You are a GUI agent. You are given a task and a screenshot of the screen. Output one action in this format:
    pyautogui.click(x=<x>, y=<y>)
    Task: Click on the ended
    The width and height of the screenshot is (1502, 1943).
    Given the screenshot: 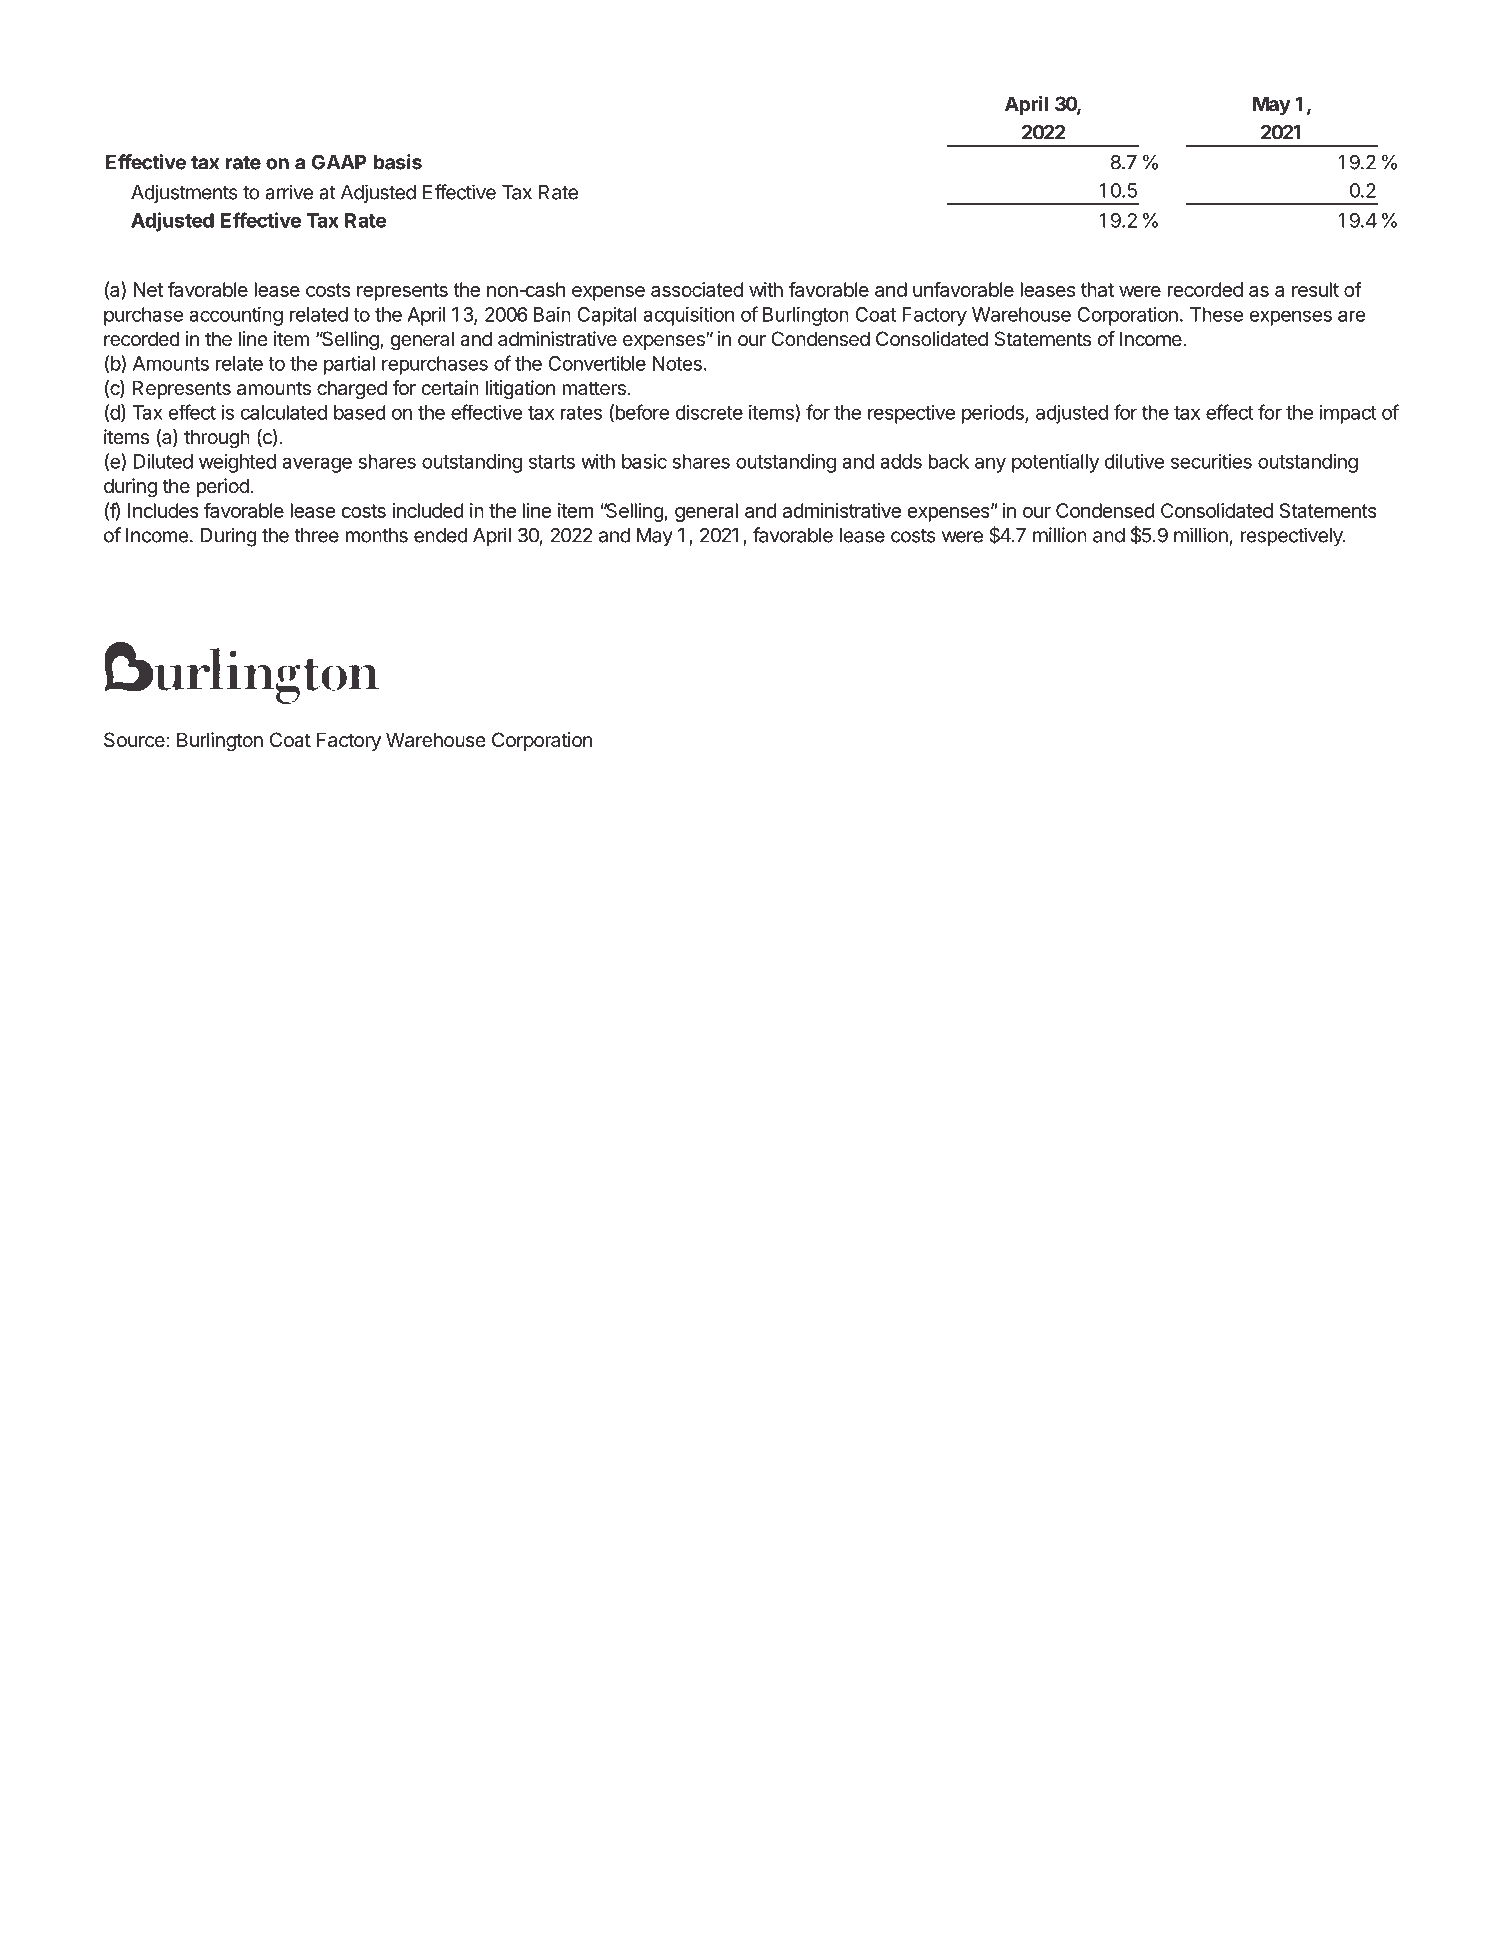 What is the action you would take?
    pyautogui.click(x=441, y=535)
